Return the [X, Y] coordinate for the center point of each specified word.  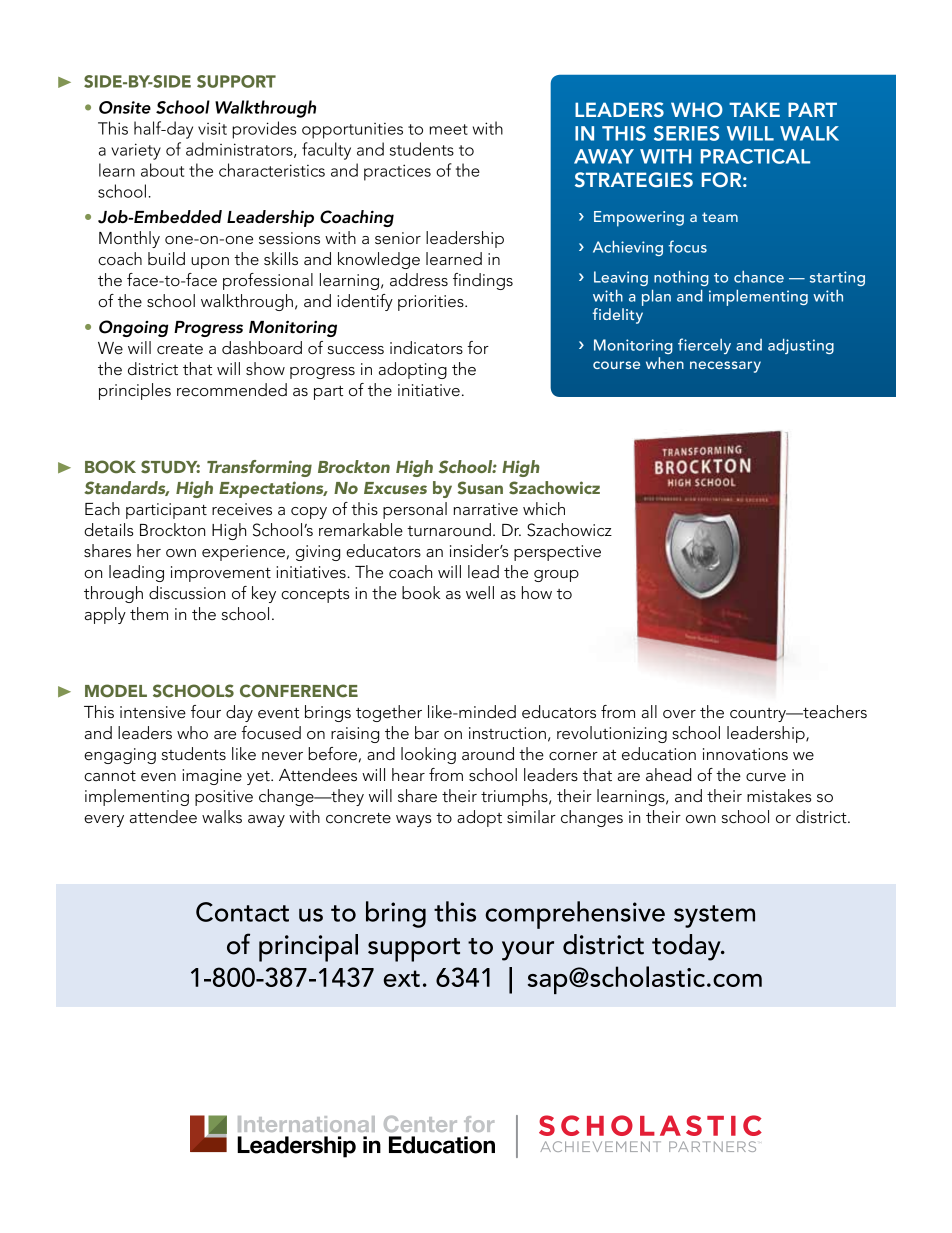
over [679, 714]
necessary [725, 367]
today [687, 947]
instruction [507, 733]
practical [755, 156]
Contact [242, 912]
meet [448, 129]
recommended [232, 390]
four [206, 711]
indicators [426, 348]
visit [212, 128]
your [528, 951]
